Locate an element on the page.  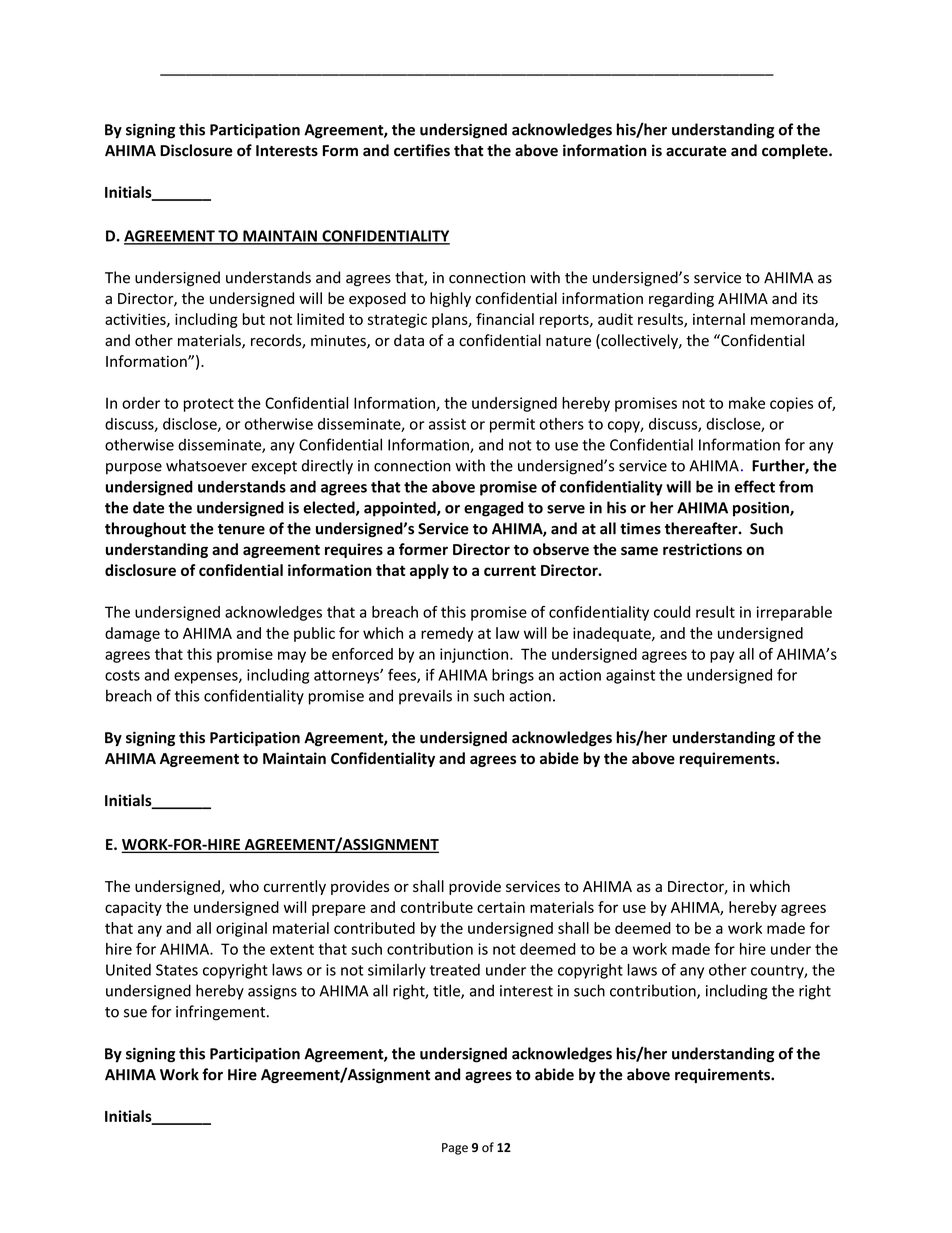
certain is located at coordinates (501, 907).
